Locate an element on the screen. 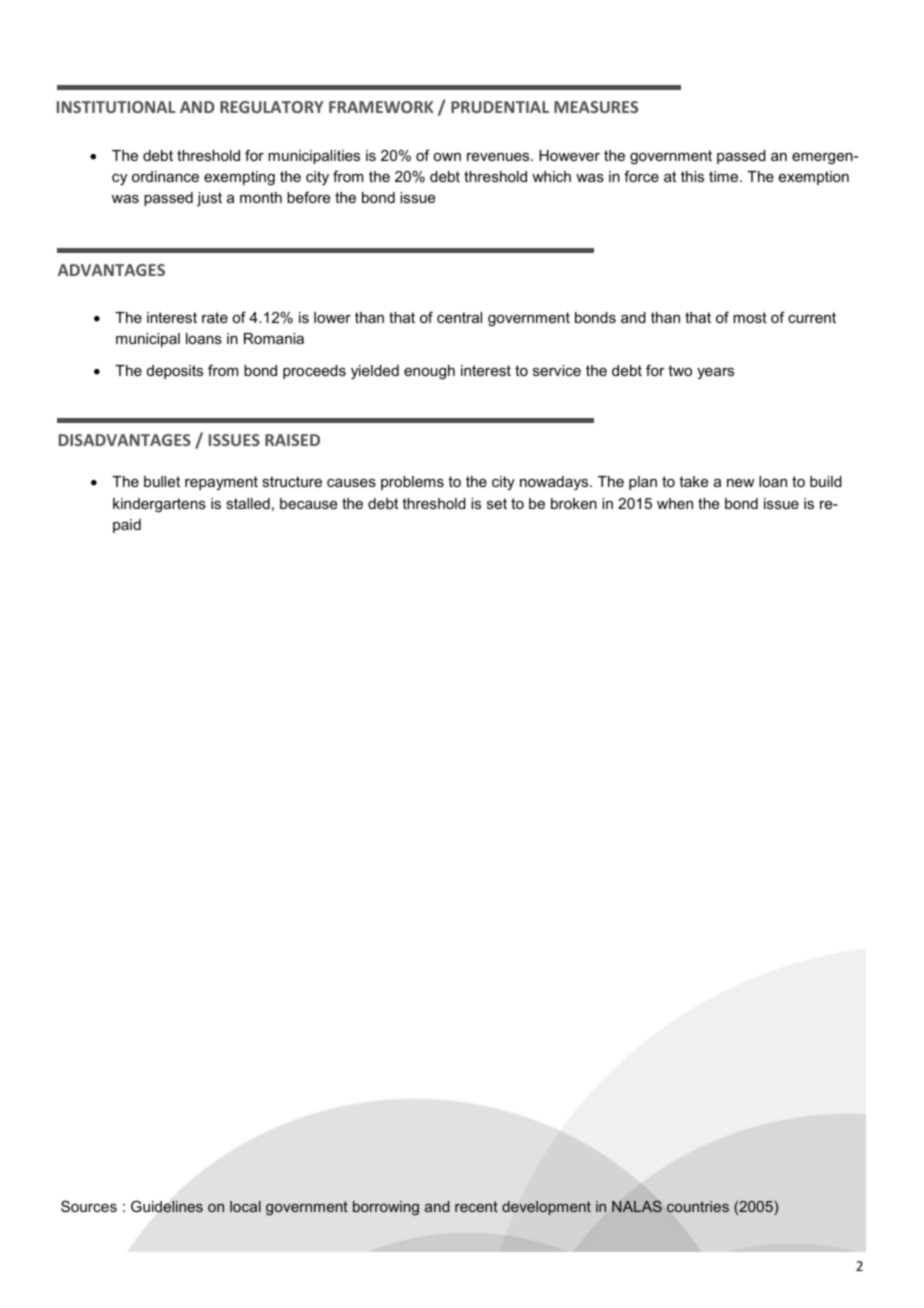  own is located at coordinates (447, 157).
